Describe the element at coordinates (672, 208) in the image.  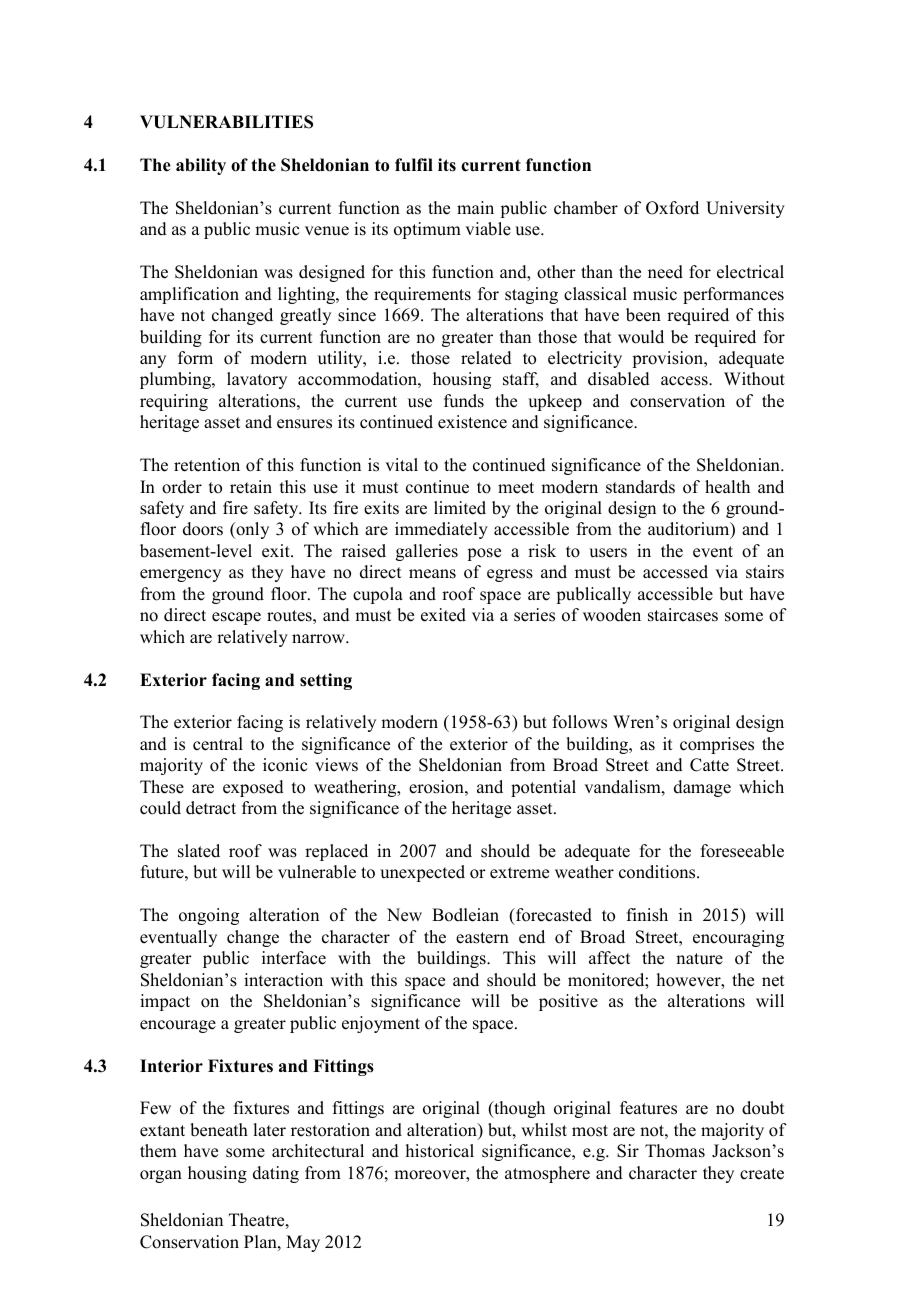
I see `Oxford` at that location.
